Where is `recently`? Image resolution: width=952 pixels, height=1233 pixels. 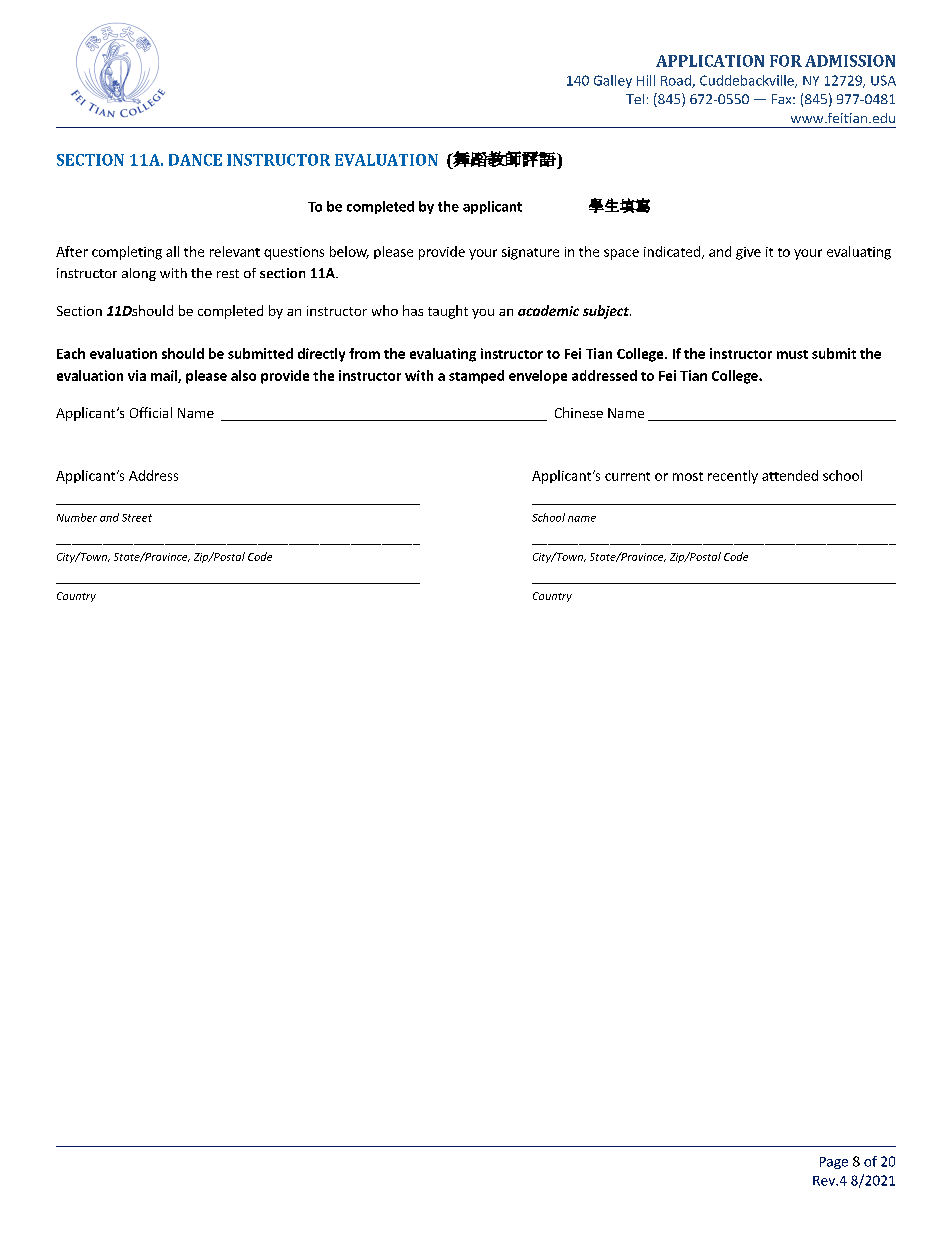
recently is located at coordinates (733, 477).
